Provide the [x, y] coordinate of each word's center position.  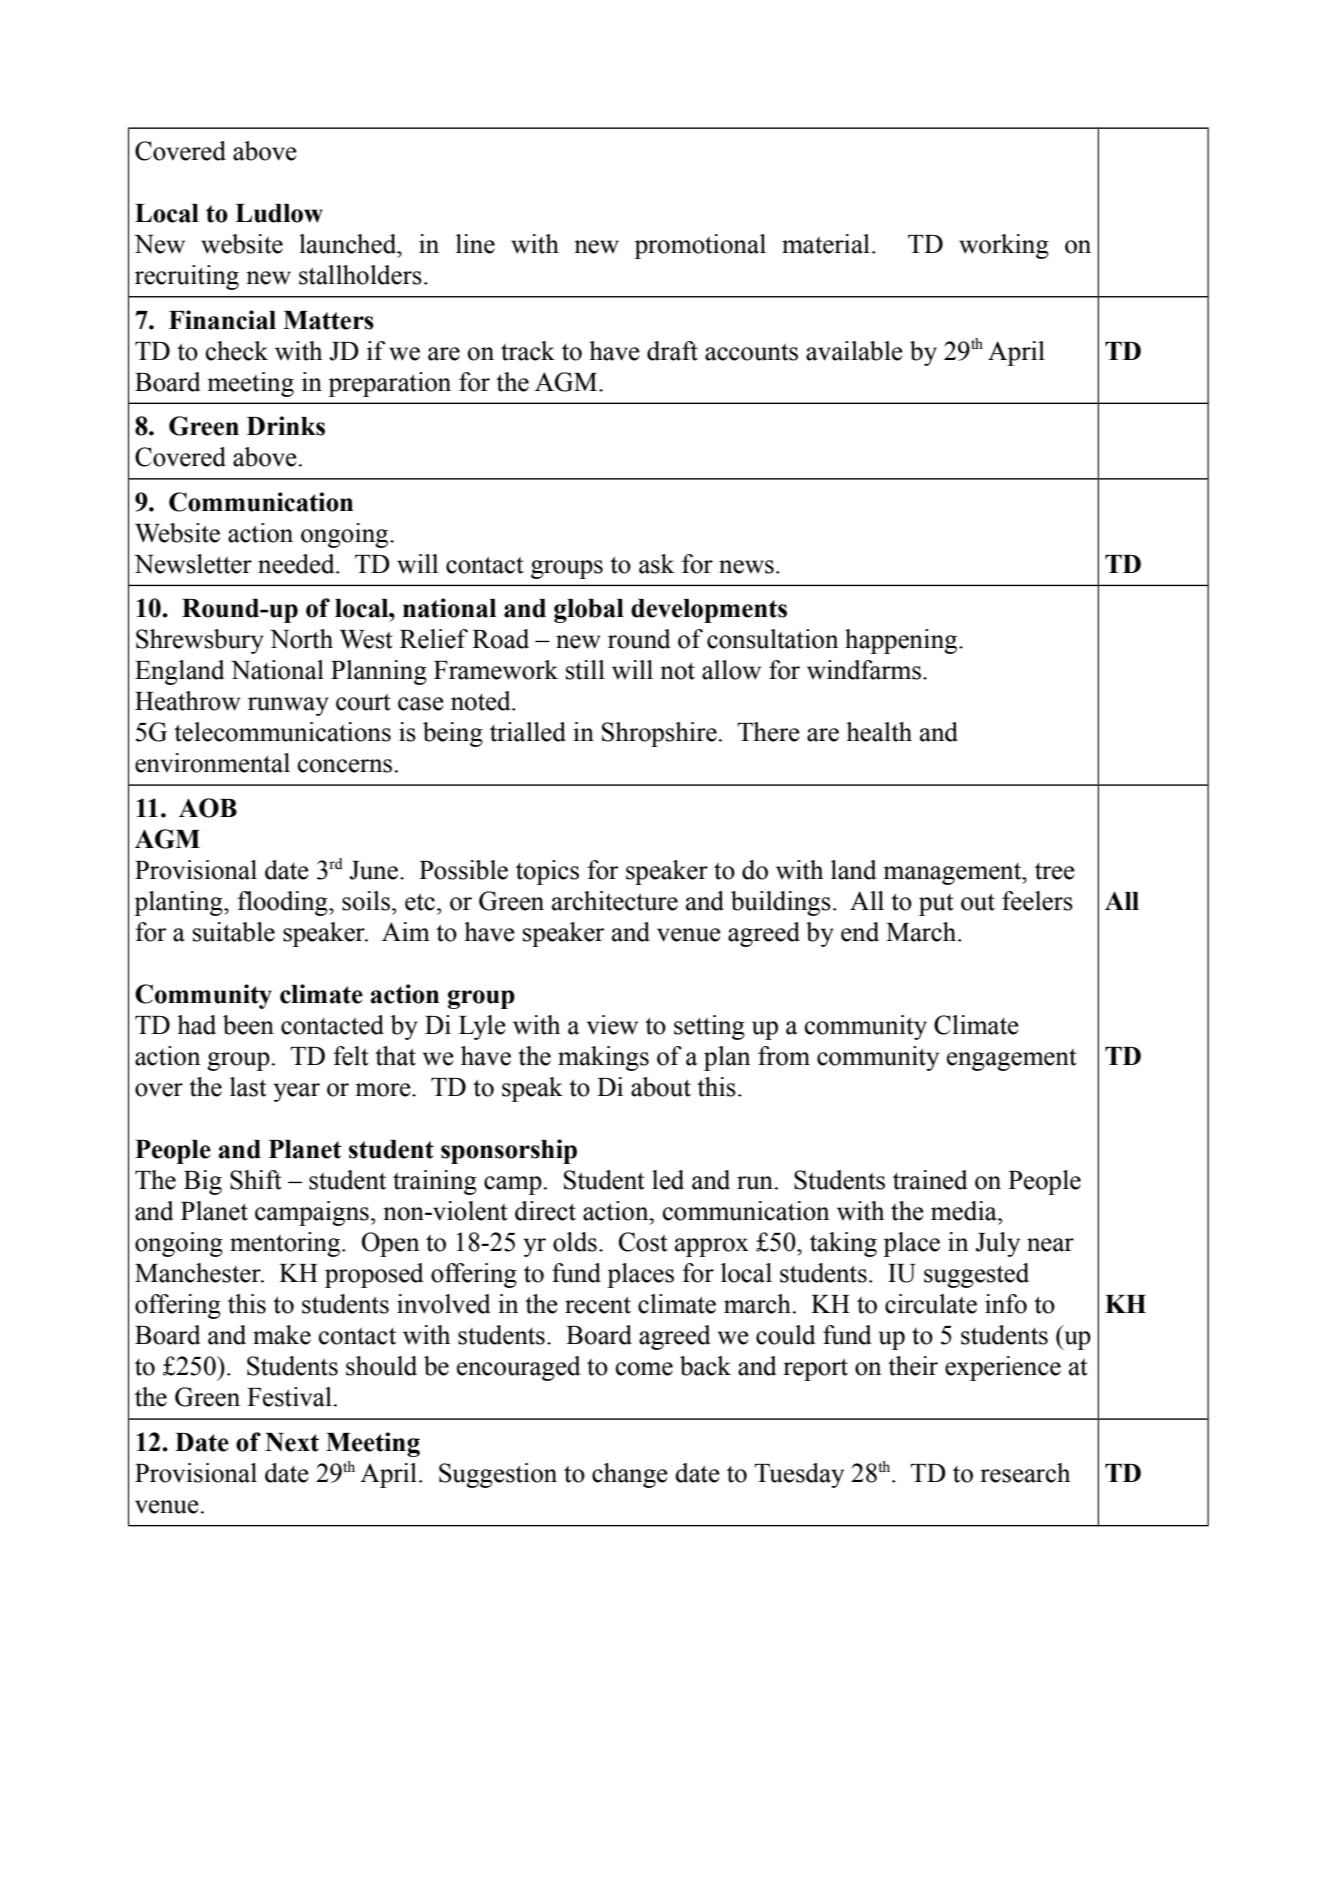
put [936, 905]
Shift [256, 1180]
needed [297, 564]
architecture [615, 901]
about [661, 1087]
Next [292, 1442]
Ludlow [279, 213]
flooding [283, 903]
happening [902, 641]
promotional [700, 246]
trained [930, 1180]
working [1004, 246]
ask [656, 564]
